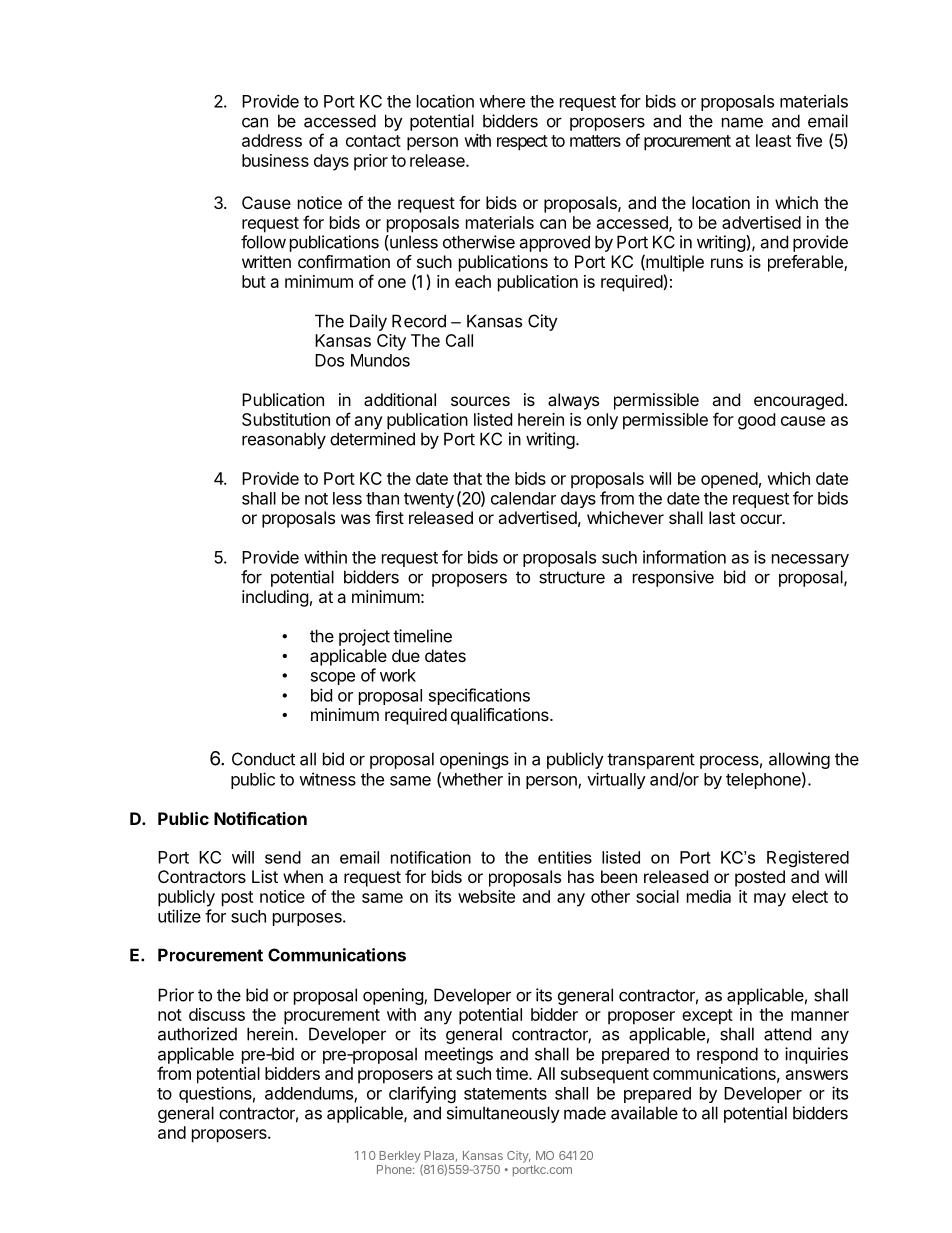  I want to click on allowing, so click(799, 760).
